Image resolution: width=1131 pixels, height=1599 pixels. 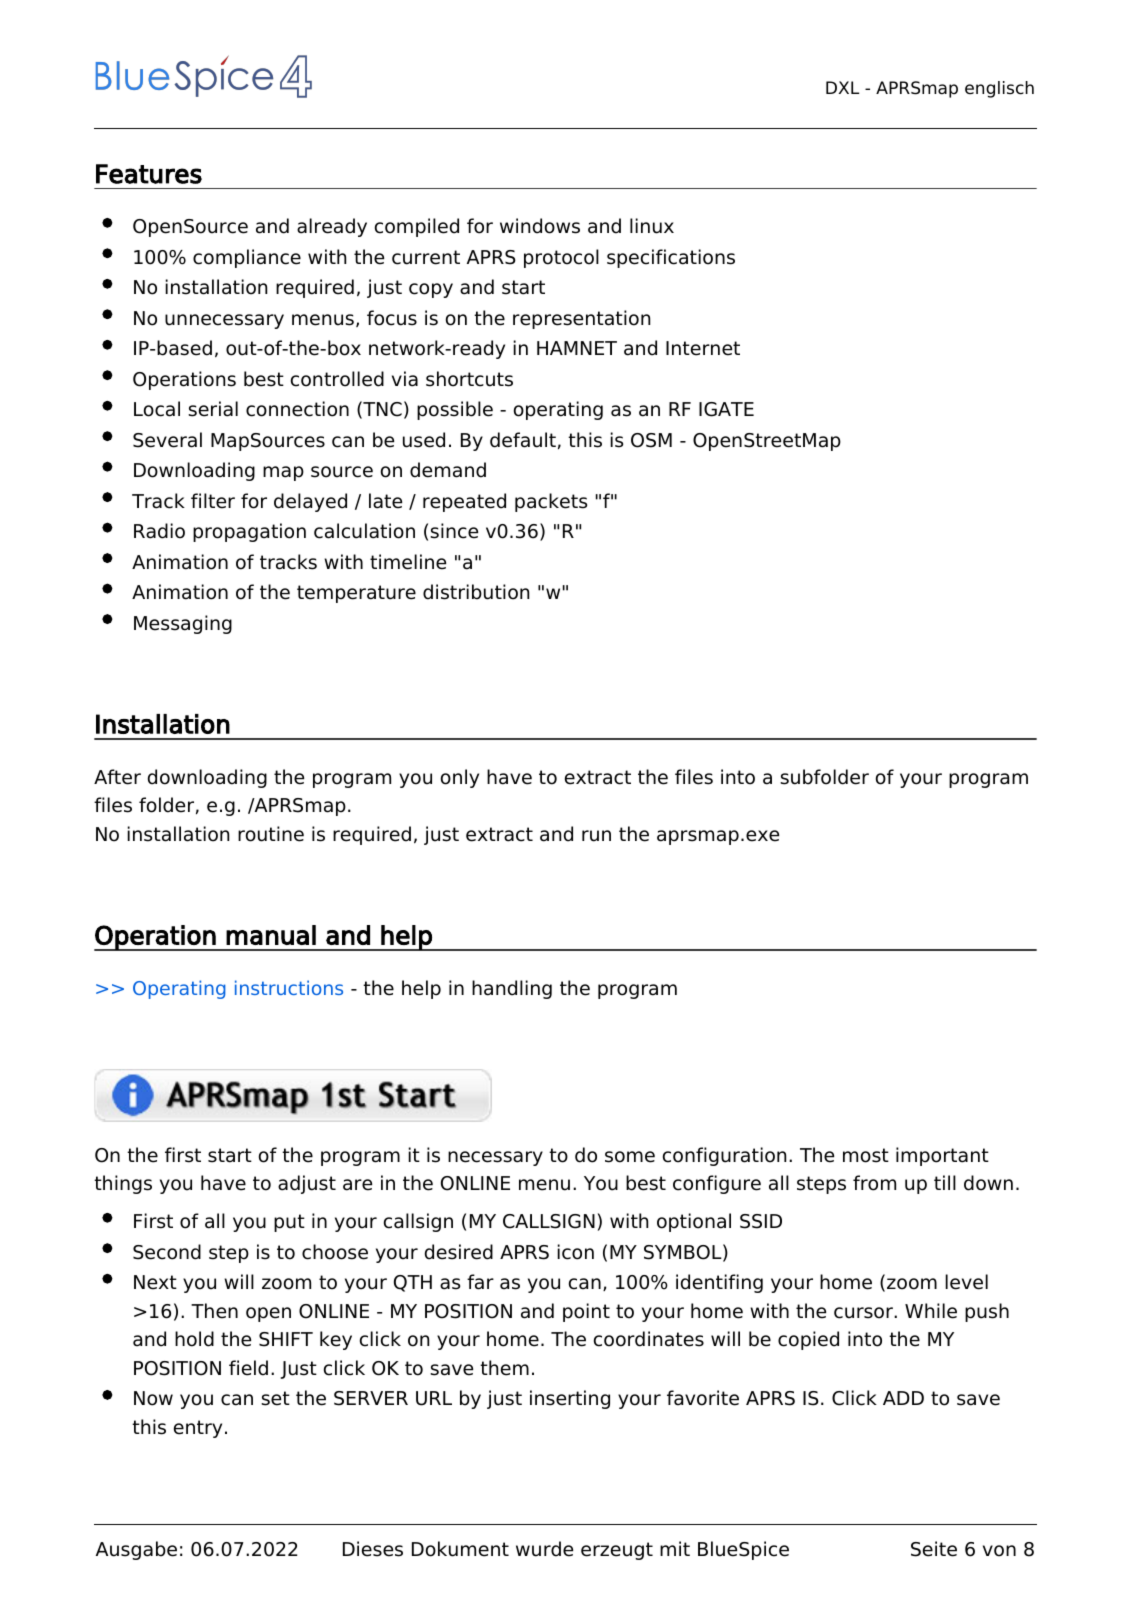 I want to click on entry, so click(x=198, y=1429).
